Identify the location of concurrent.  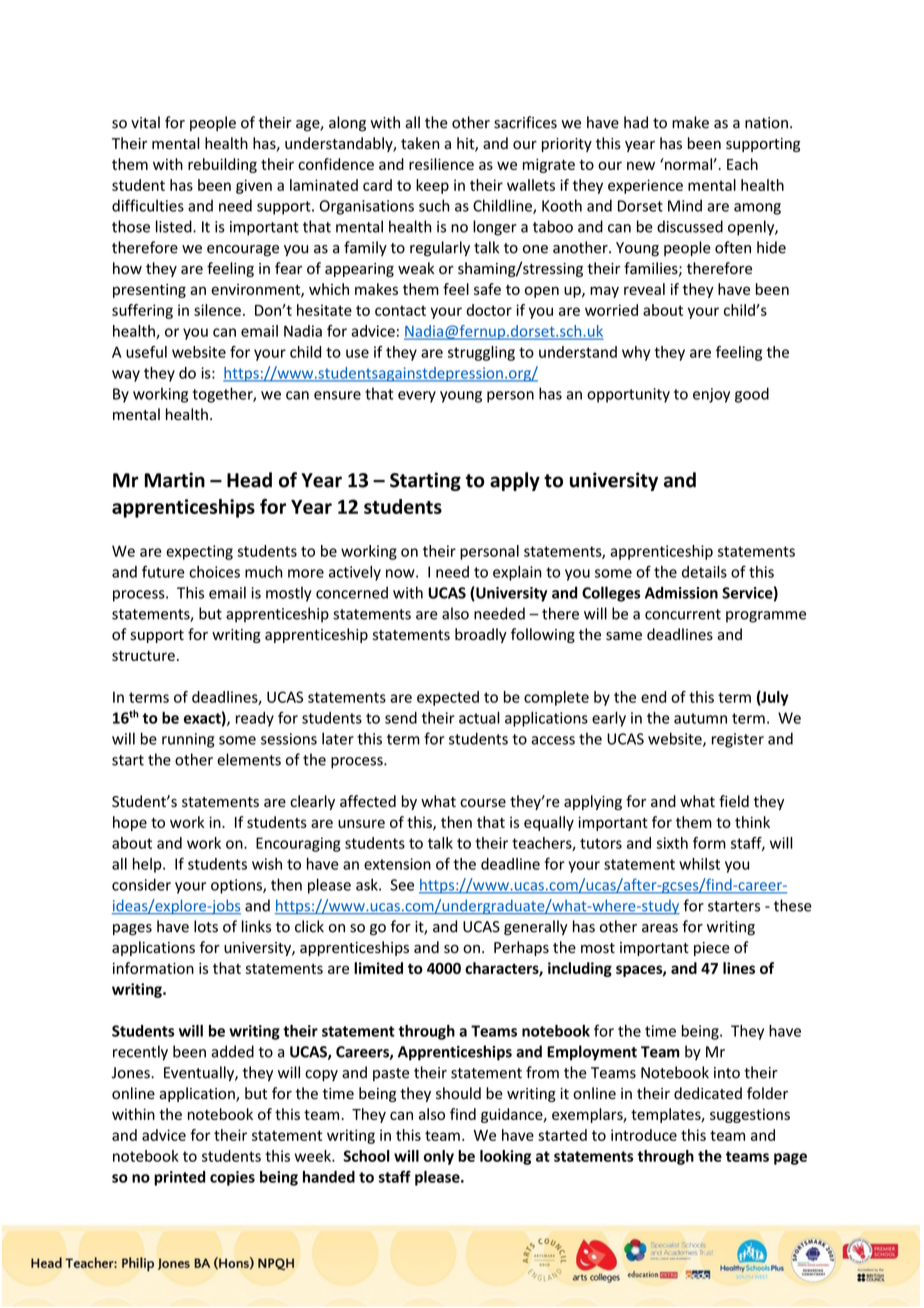
(683, 614).
